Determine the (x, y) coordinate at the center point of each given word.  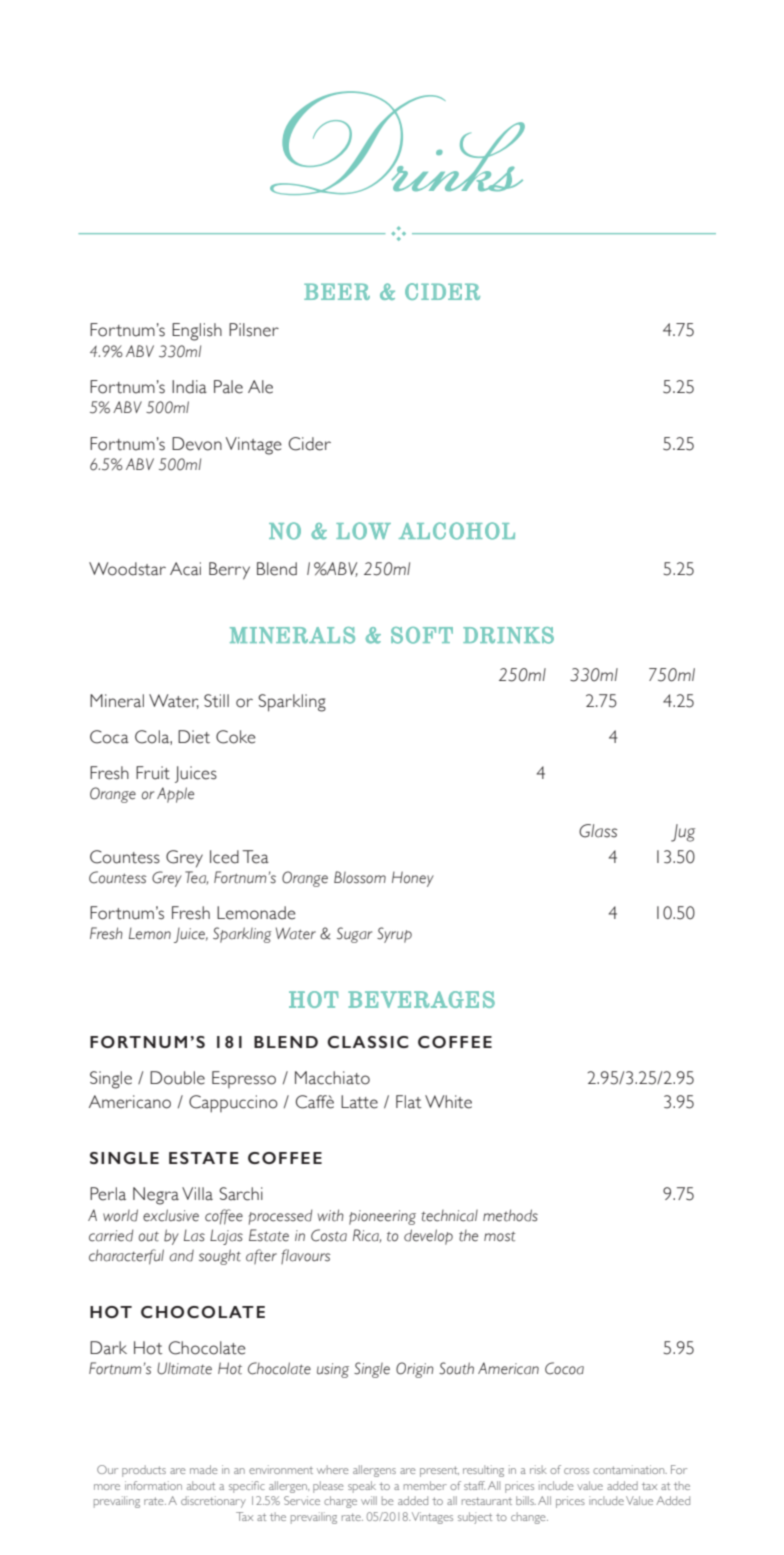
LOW (363, 531)
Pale (228, 387)
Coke (236, 737)
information (153, 1485)
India (189, 387)
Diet (194, 737)
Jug (683, 833)
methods (510, 1215)
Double (177, 1078)
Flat (408, 1102)
